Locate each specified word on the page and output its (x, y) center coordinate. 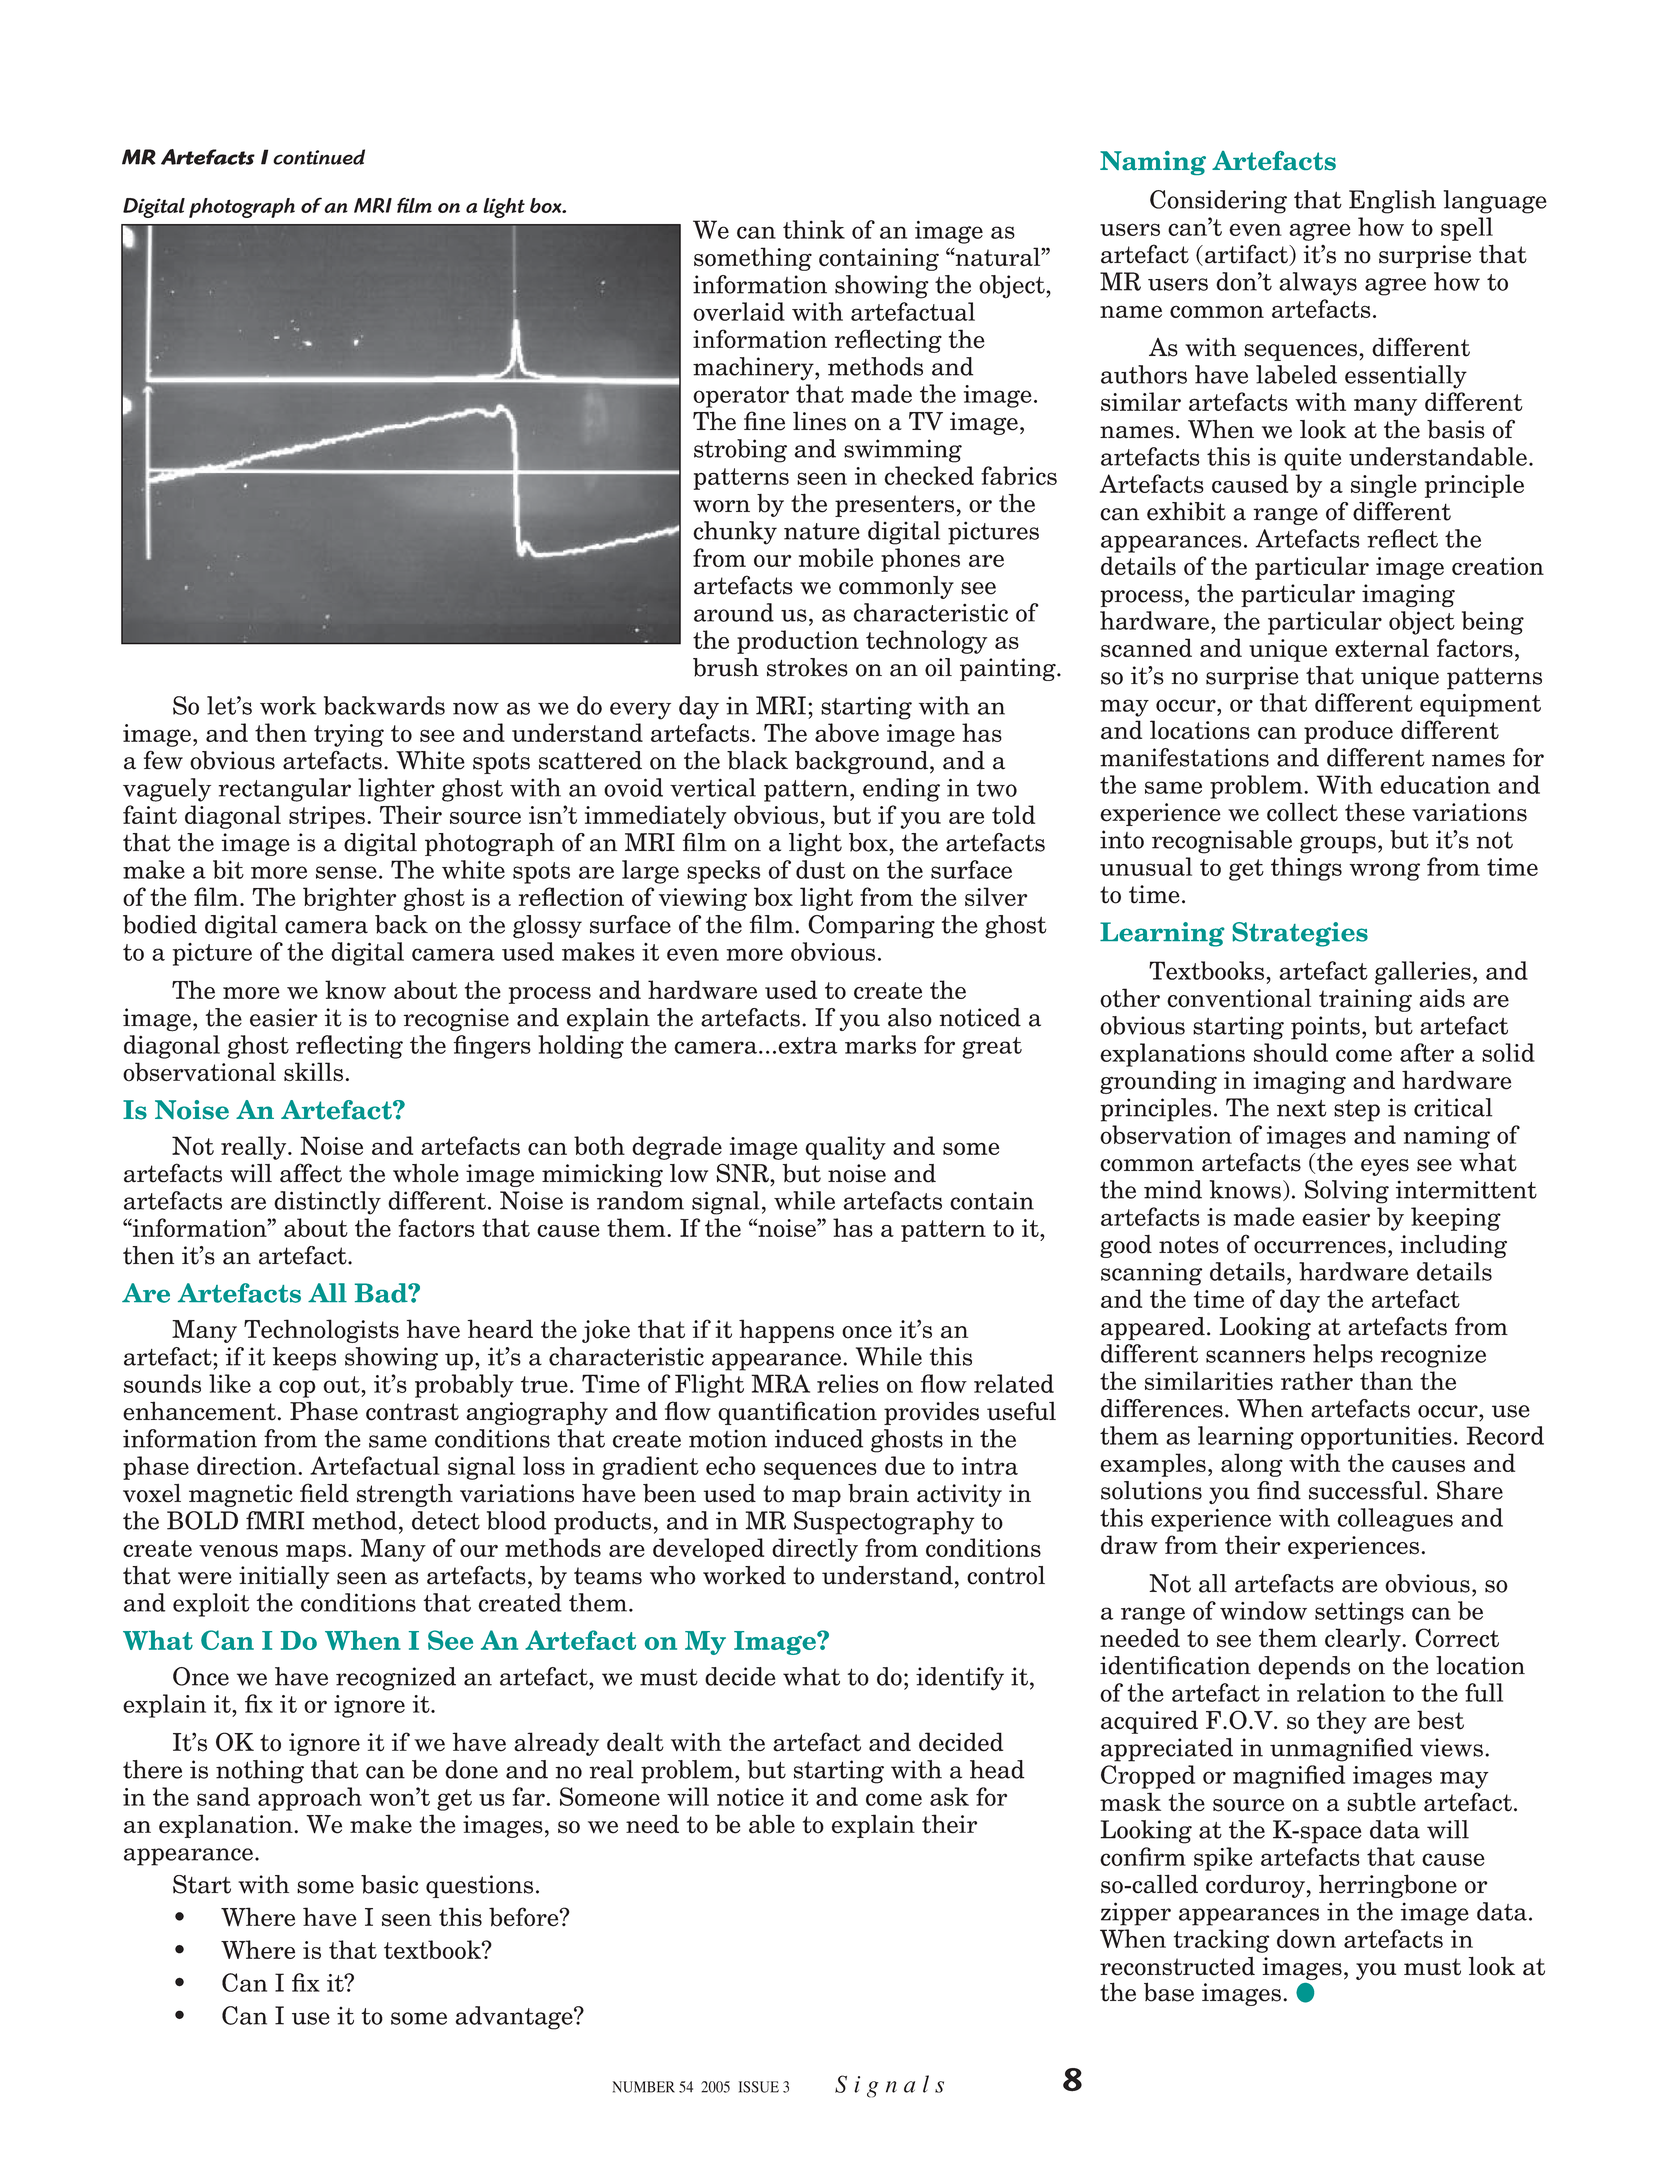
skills (313, 1072)
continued (319, 157)
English (1392, 202)
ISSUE (759, 2087)
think (814, 229)
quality (845, 1148)
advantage (515, 2018)
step (1357, 1111)
